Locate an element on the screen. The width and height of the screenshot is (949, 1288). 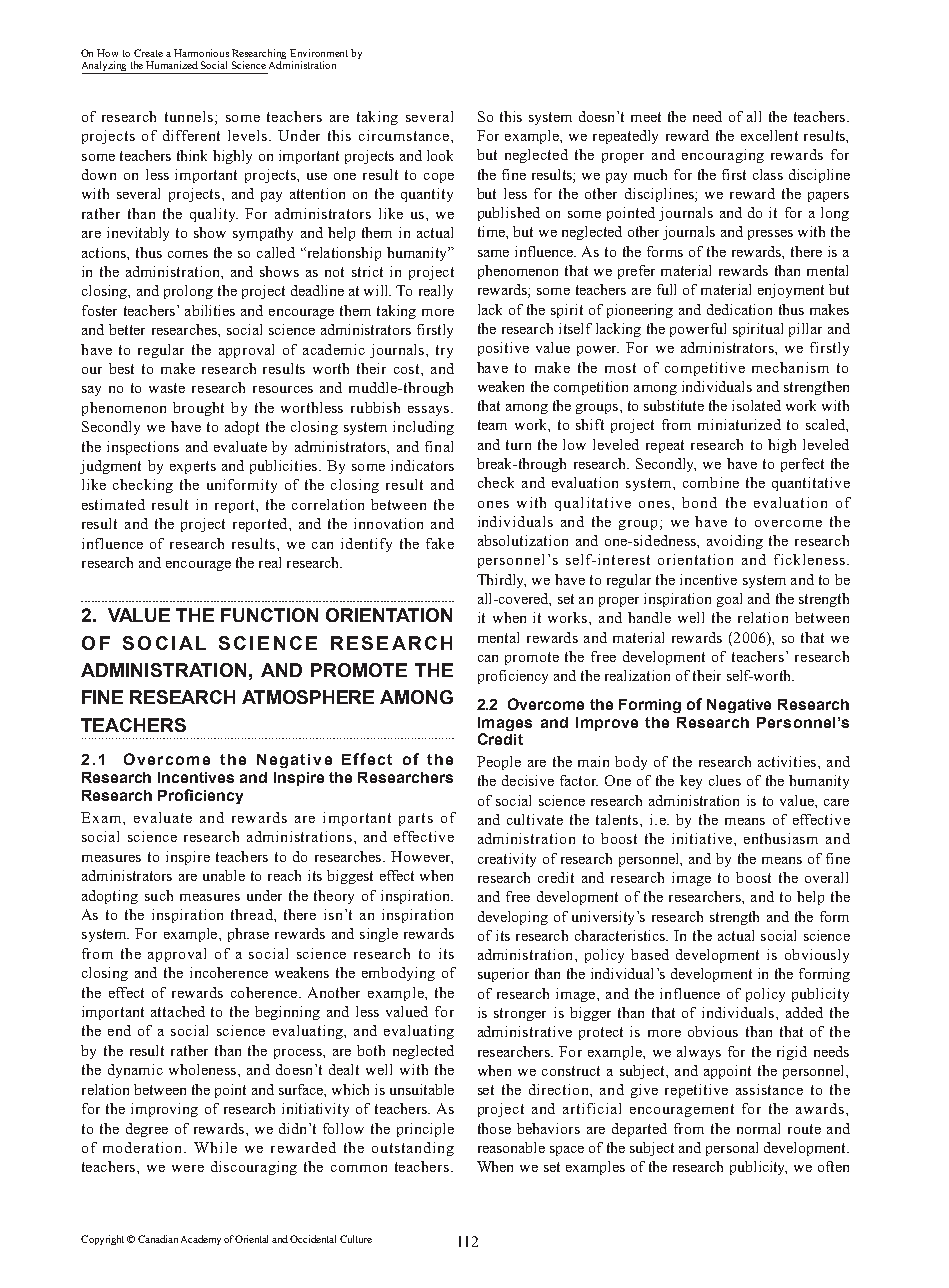
experts is located at coordinates (193, 467).
